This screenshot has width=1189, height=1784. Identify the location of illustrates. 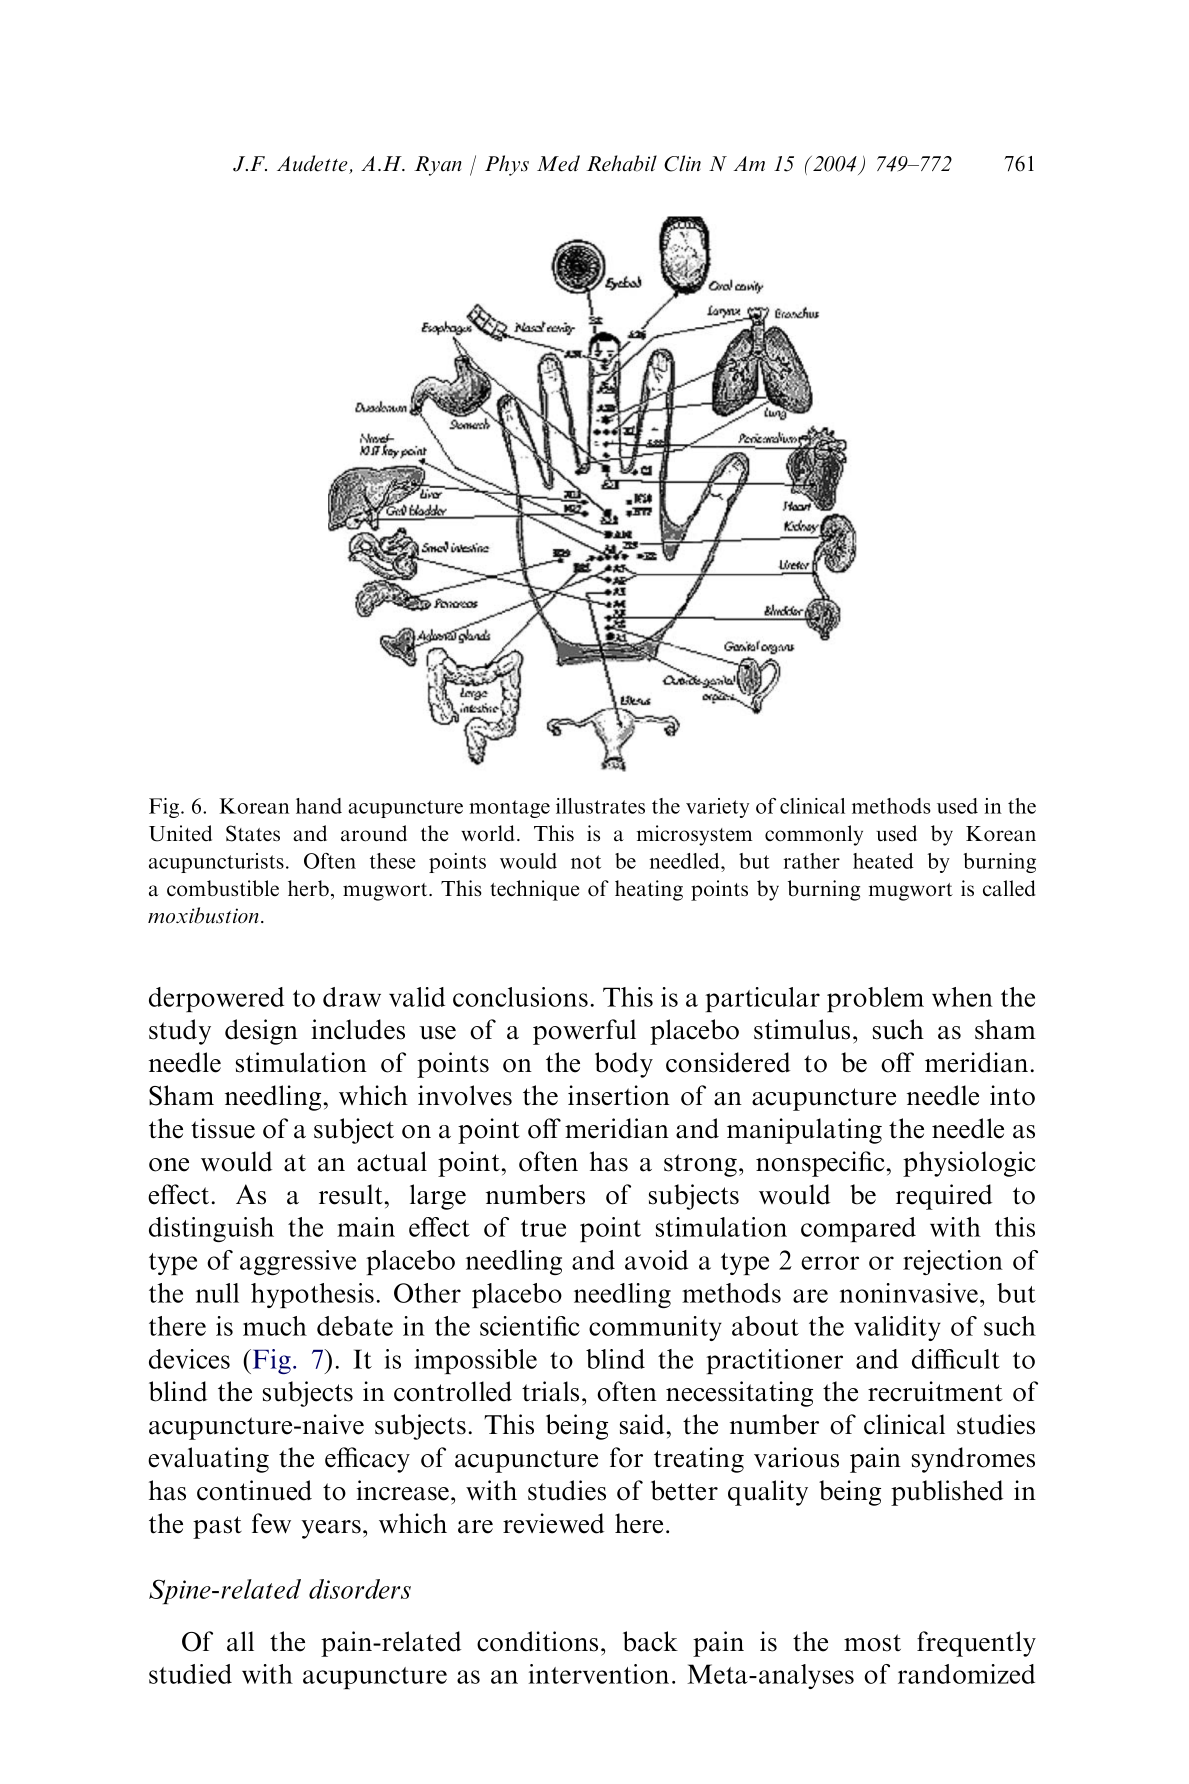
(600, 806).
